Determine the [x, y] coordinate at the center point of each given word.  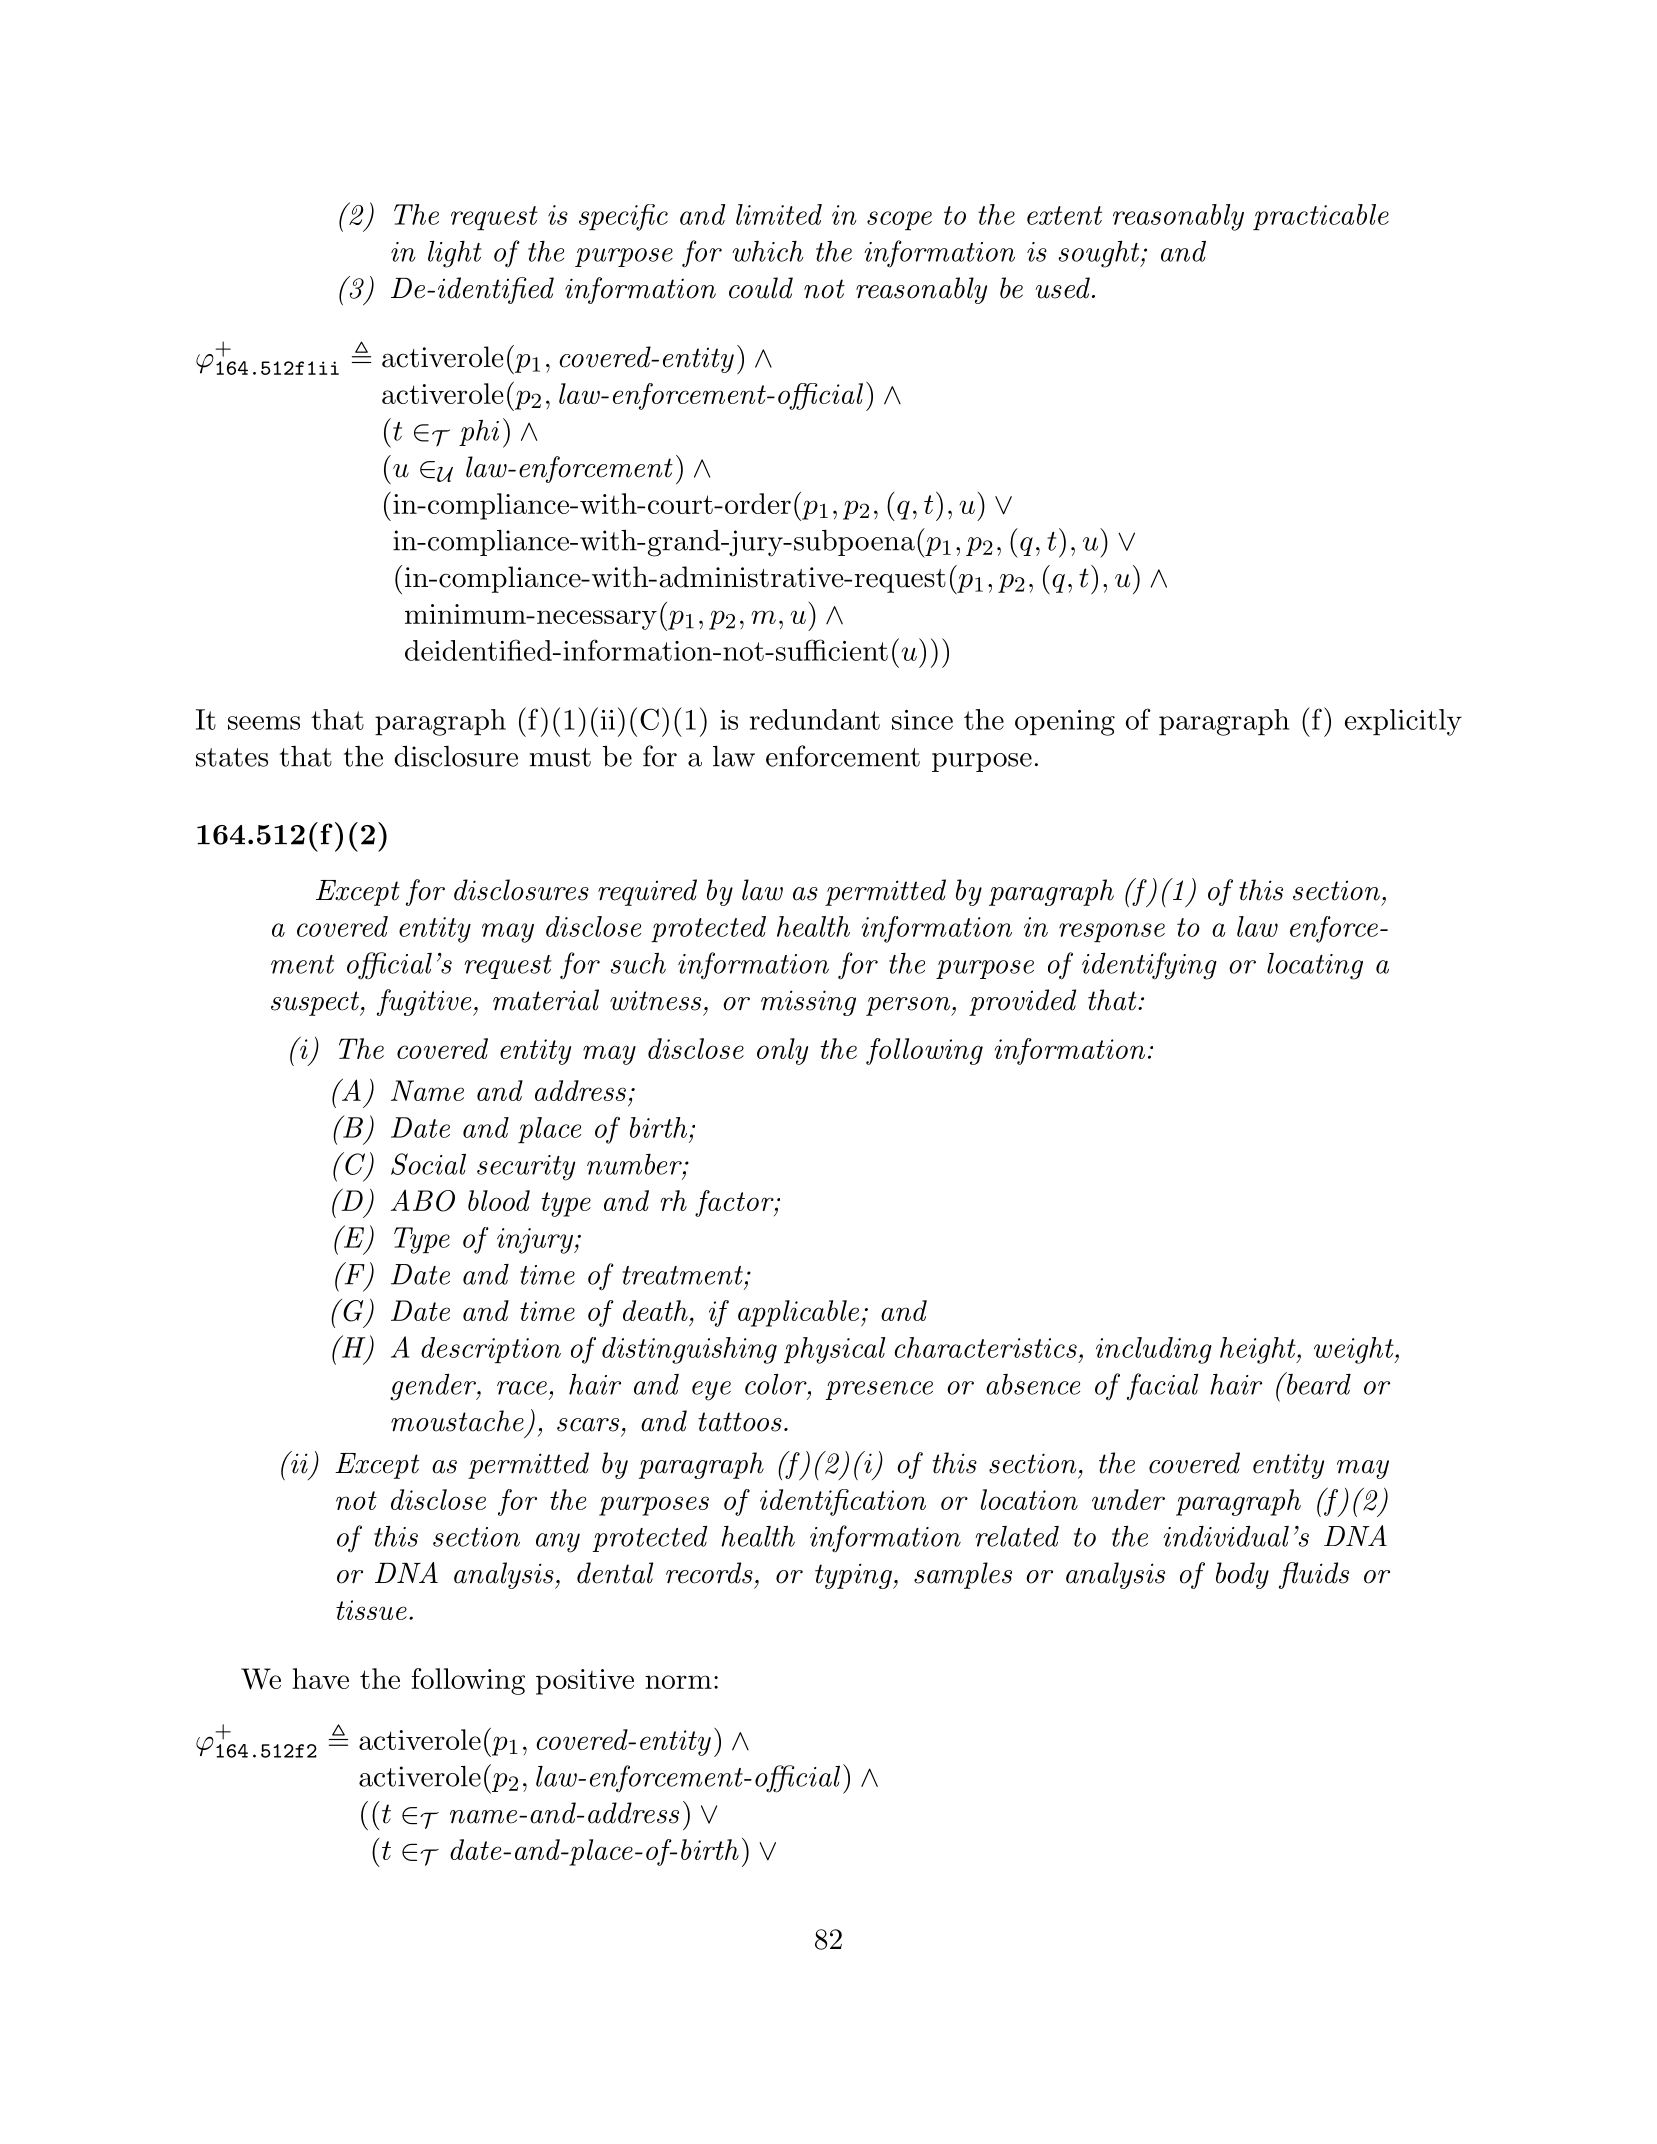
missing [808, 1003]
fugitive [425, 1002]
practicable [1321, 217]
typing [854, 1576]
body [1242, 1575]
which [767, 251]
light [455, 254]
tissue [371, 1610]
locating [1315, 966]
